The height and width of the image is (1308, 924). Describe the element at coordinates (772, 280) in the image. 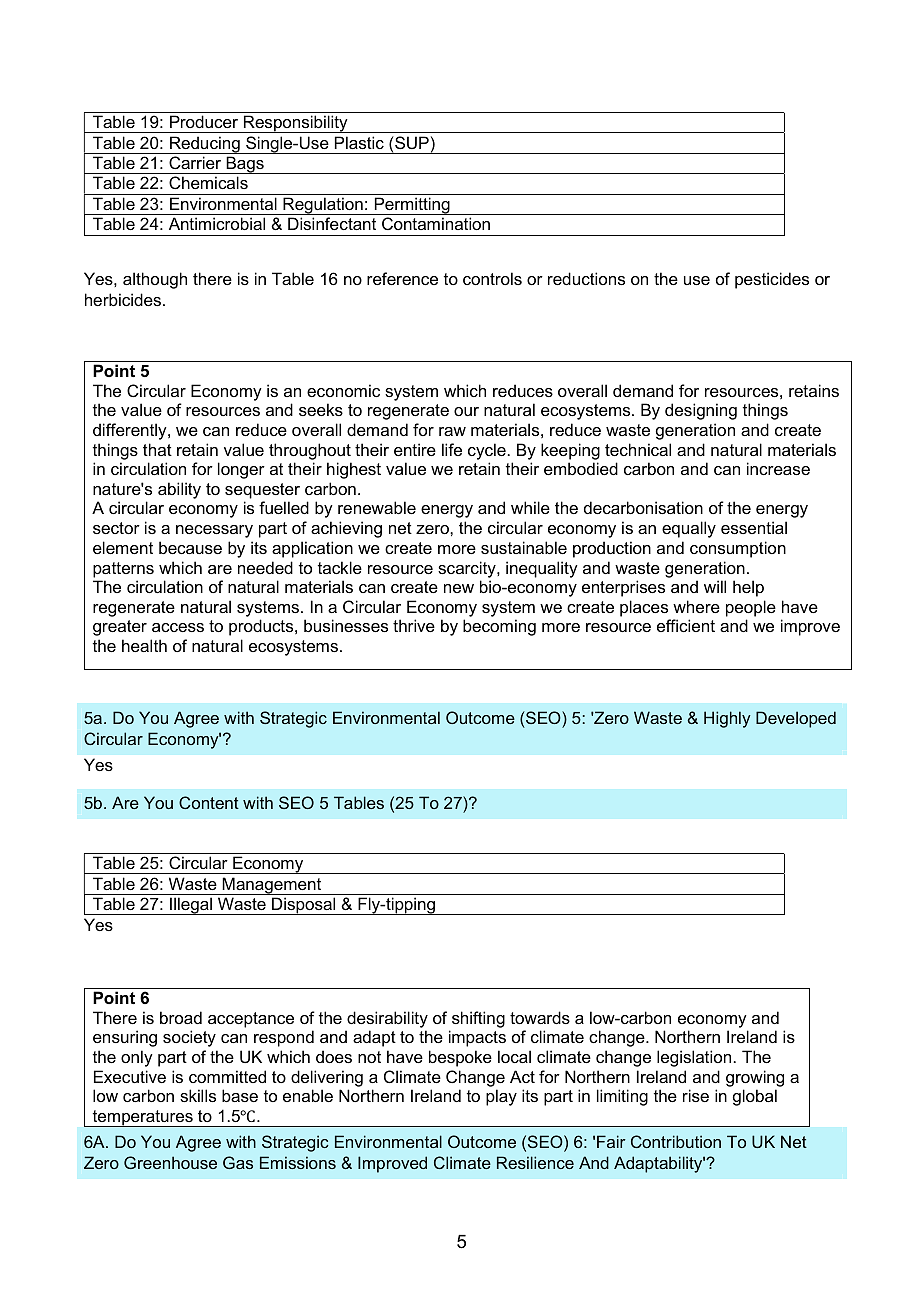

I see `pesticides` at that location.
